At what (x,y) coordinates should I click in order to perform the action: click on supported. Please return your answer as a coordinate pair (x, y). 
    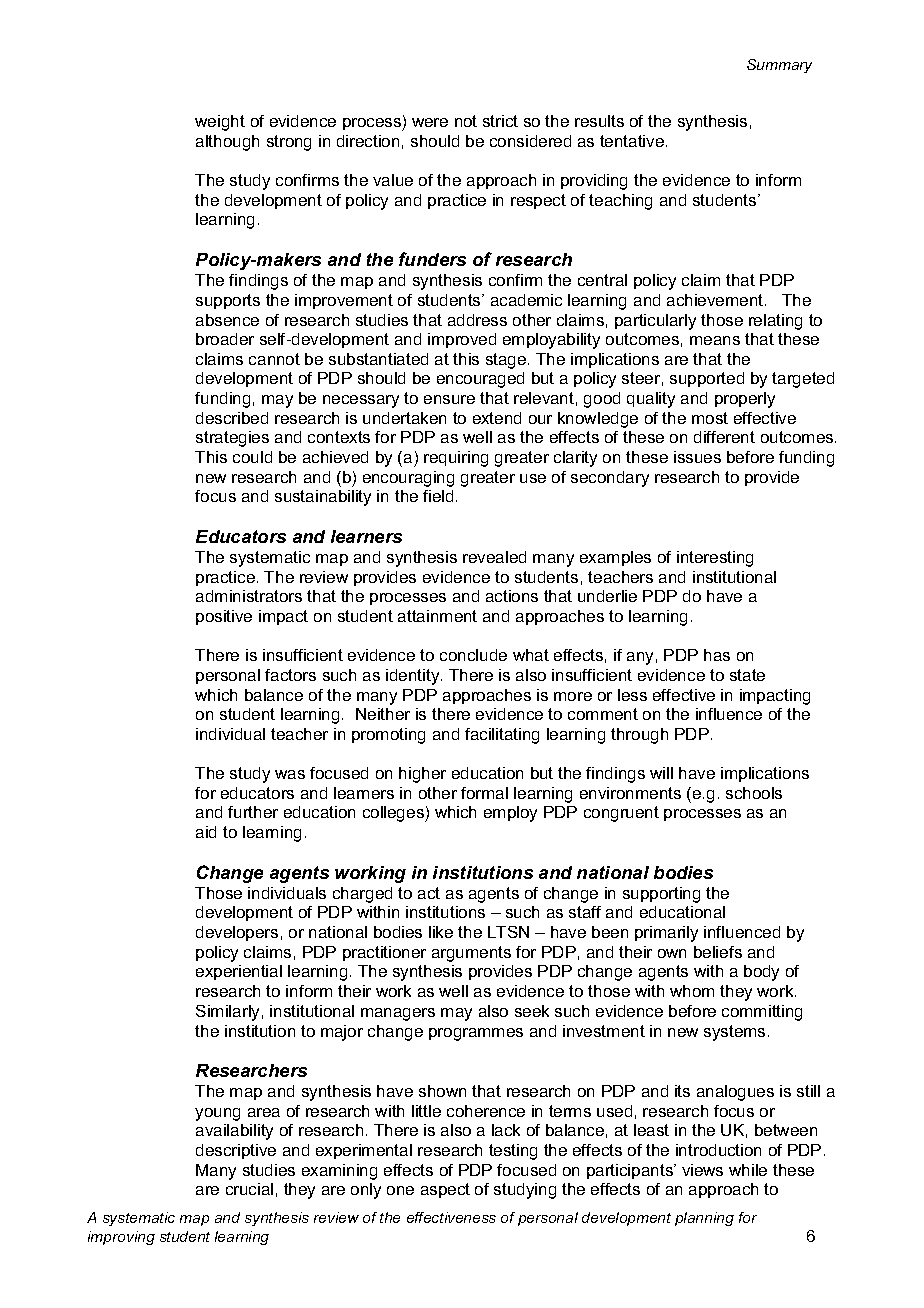
    Looking at the image, I should click on (707, 379).
